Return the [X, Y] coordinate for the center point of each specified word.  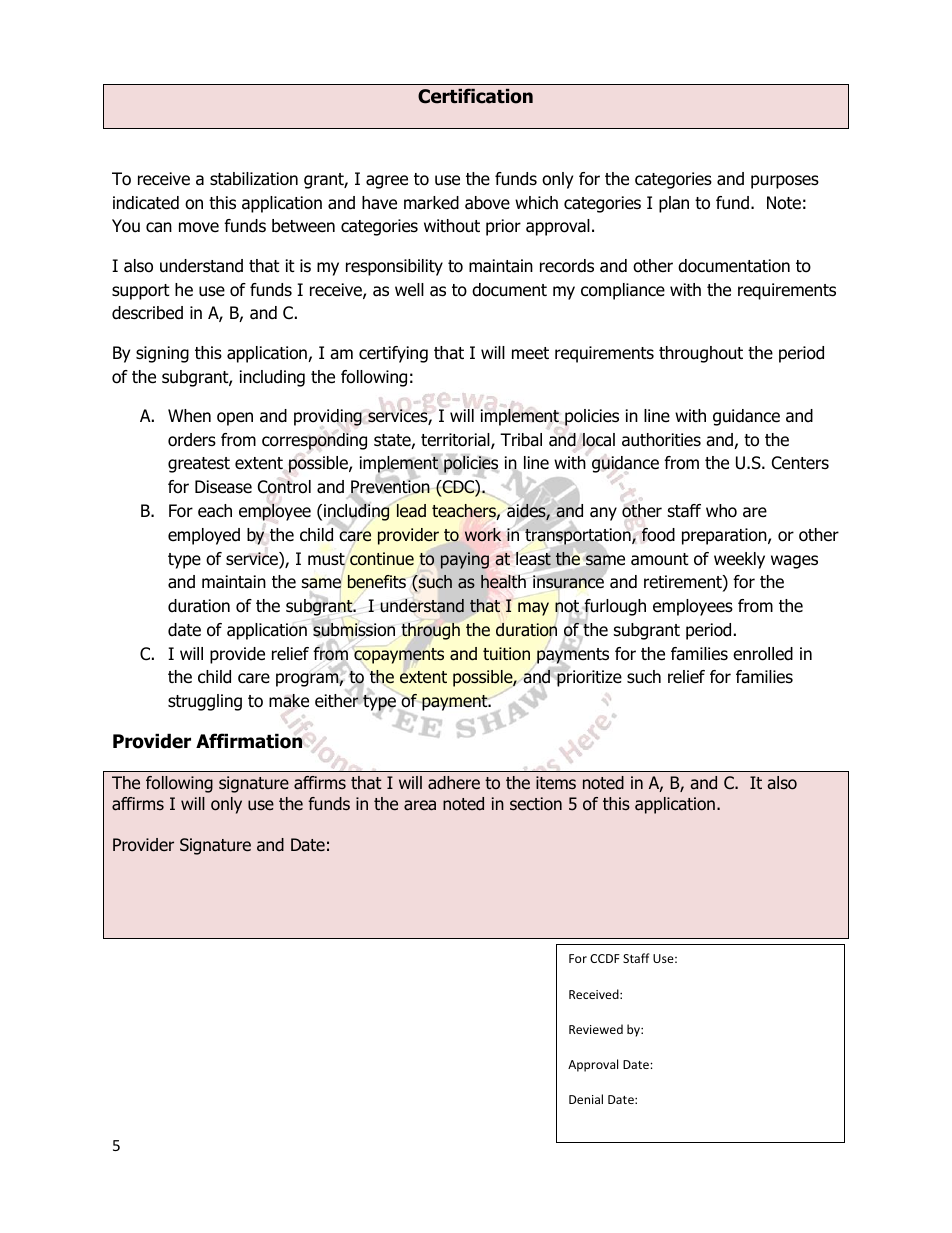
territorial [456, 441]
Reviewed [596, 1029]
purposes [785, 182]
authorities [661, 440]
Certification [475, 96]
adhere [454, 783]
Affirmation [249, 741]
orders [192, 440]
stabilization [254, 179]
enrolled [763, 654]
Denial [586, 1099]
